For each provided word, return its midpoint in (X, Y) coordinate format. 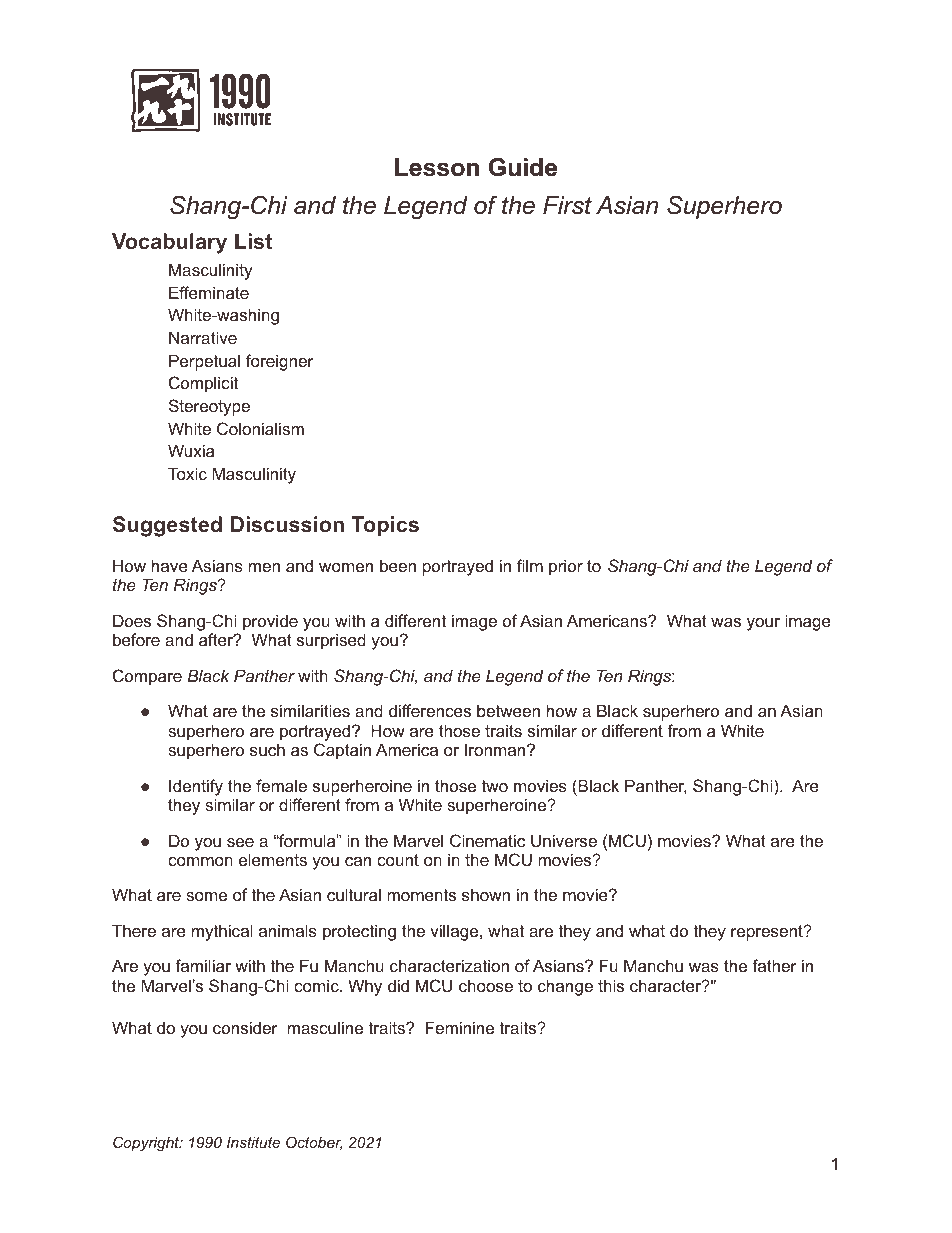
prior (566, 567)
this (611, 985)
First (567, 205)
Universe (564, 840)
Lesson (437, 167)
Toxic (187, 473)
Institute (253, 1142)
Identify (196, 787)
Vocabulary (169, 243)
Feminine (460, 1027)
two (495, 786)
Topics (385, 526)
